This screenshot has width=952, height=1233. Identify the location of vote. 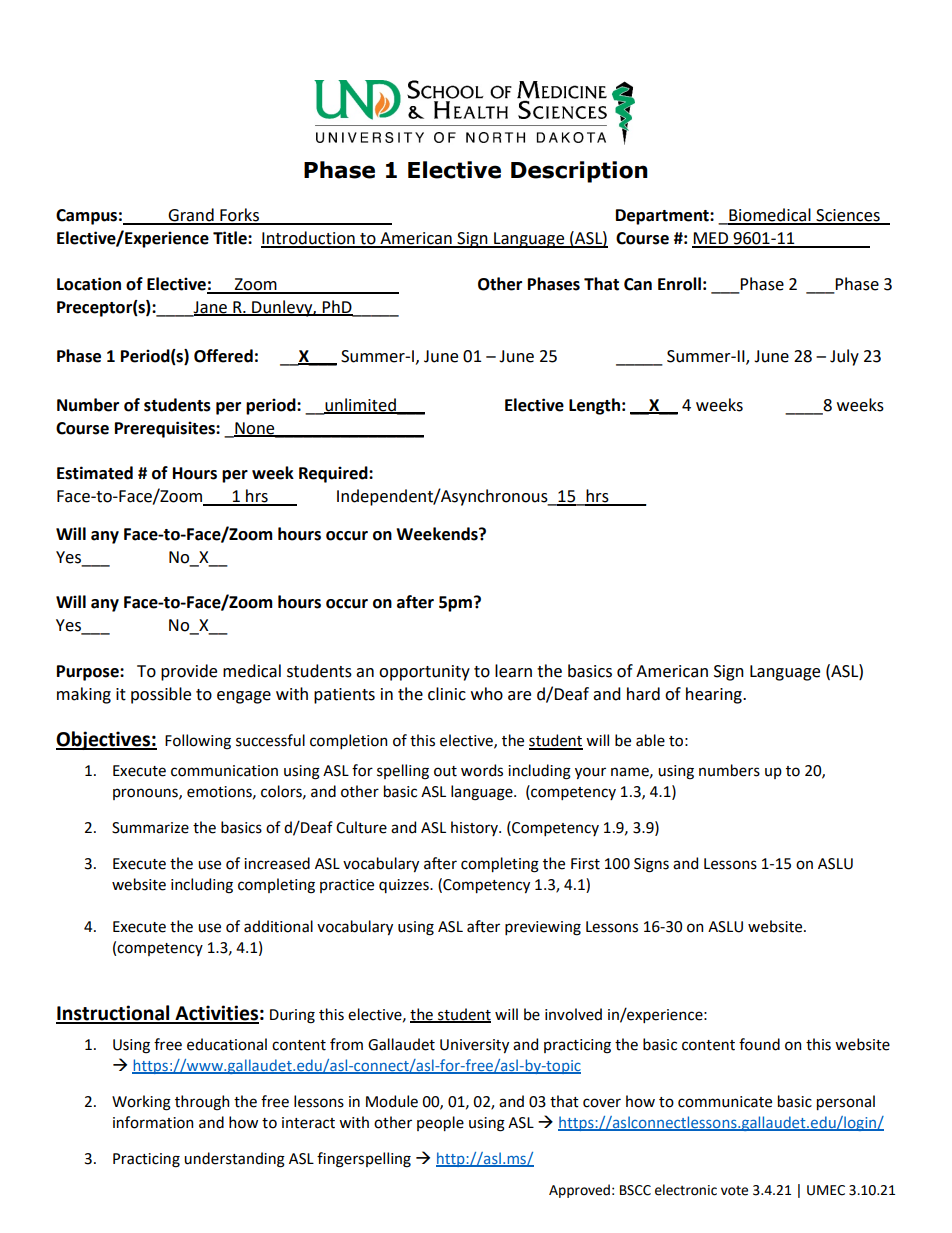
(734, 1191).
